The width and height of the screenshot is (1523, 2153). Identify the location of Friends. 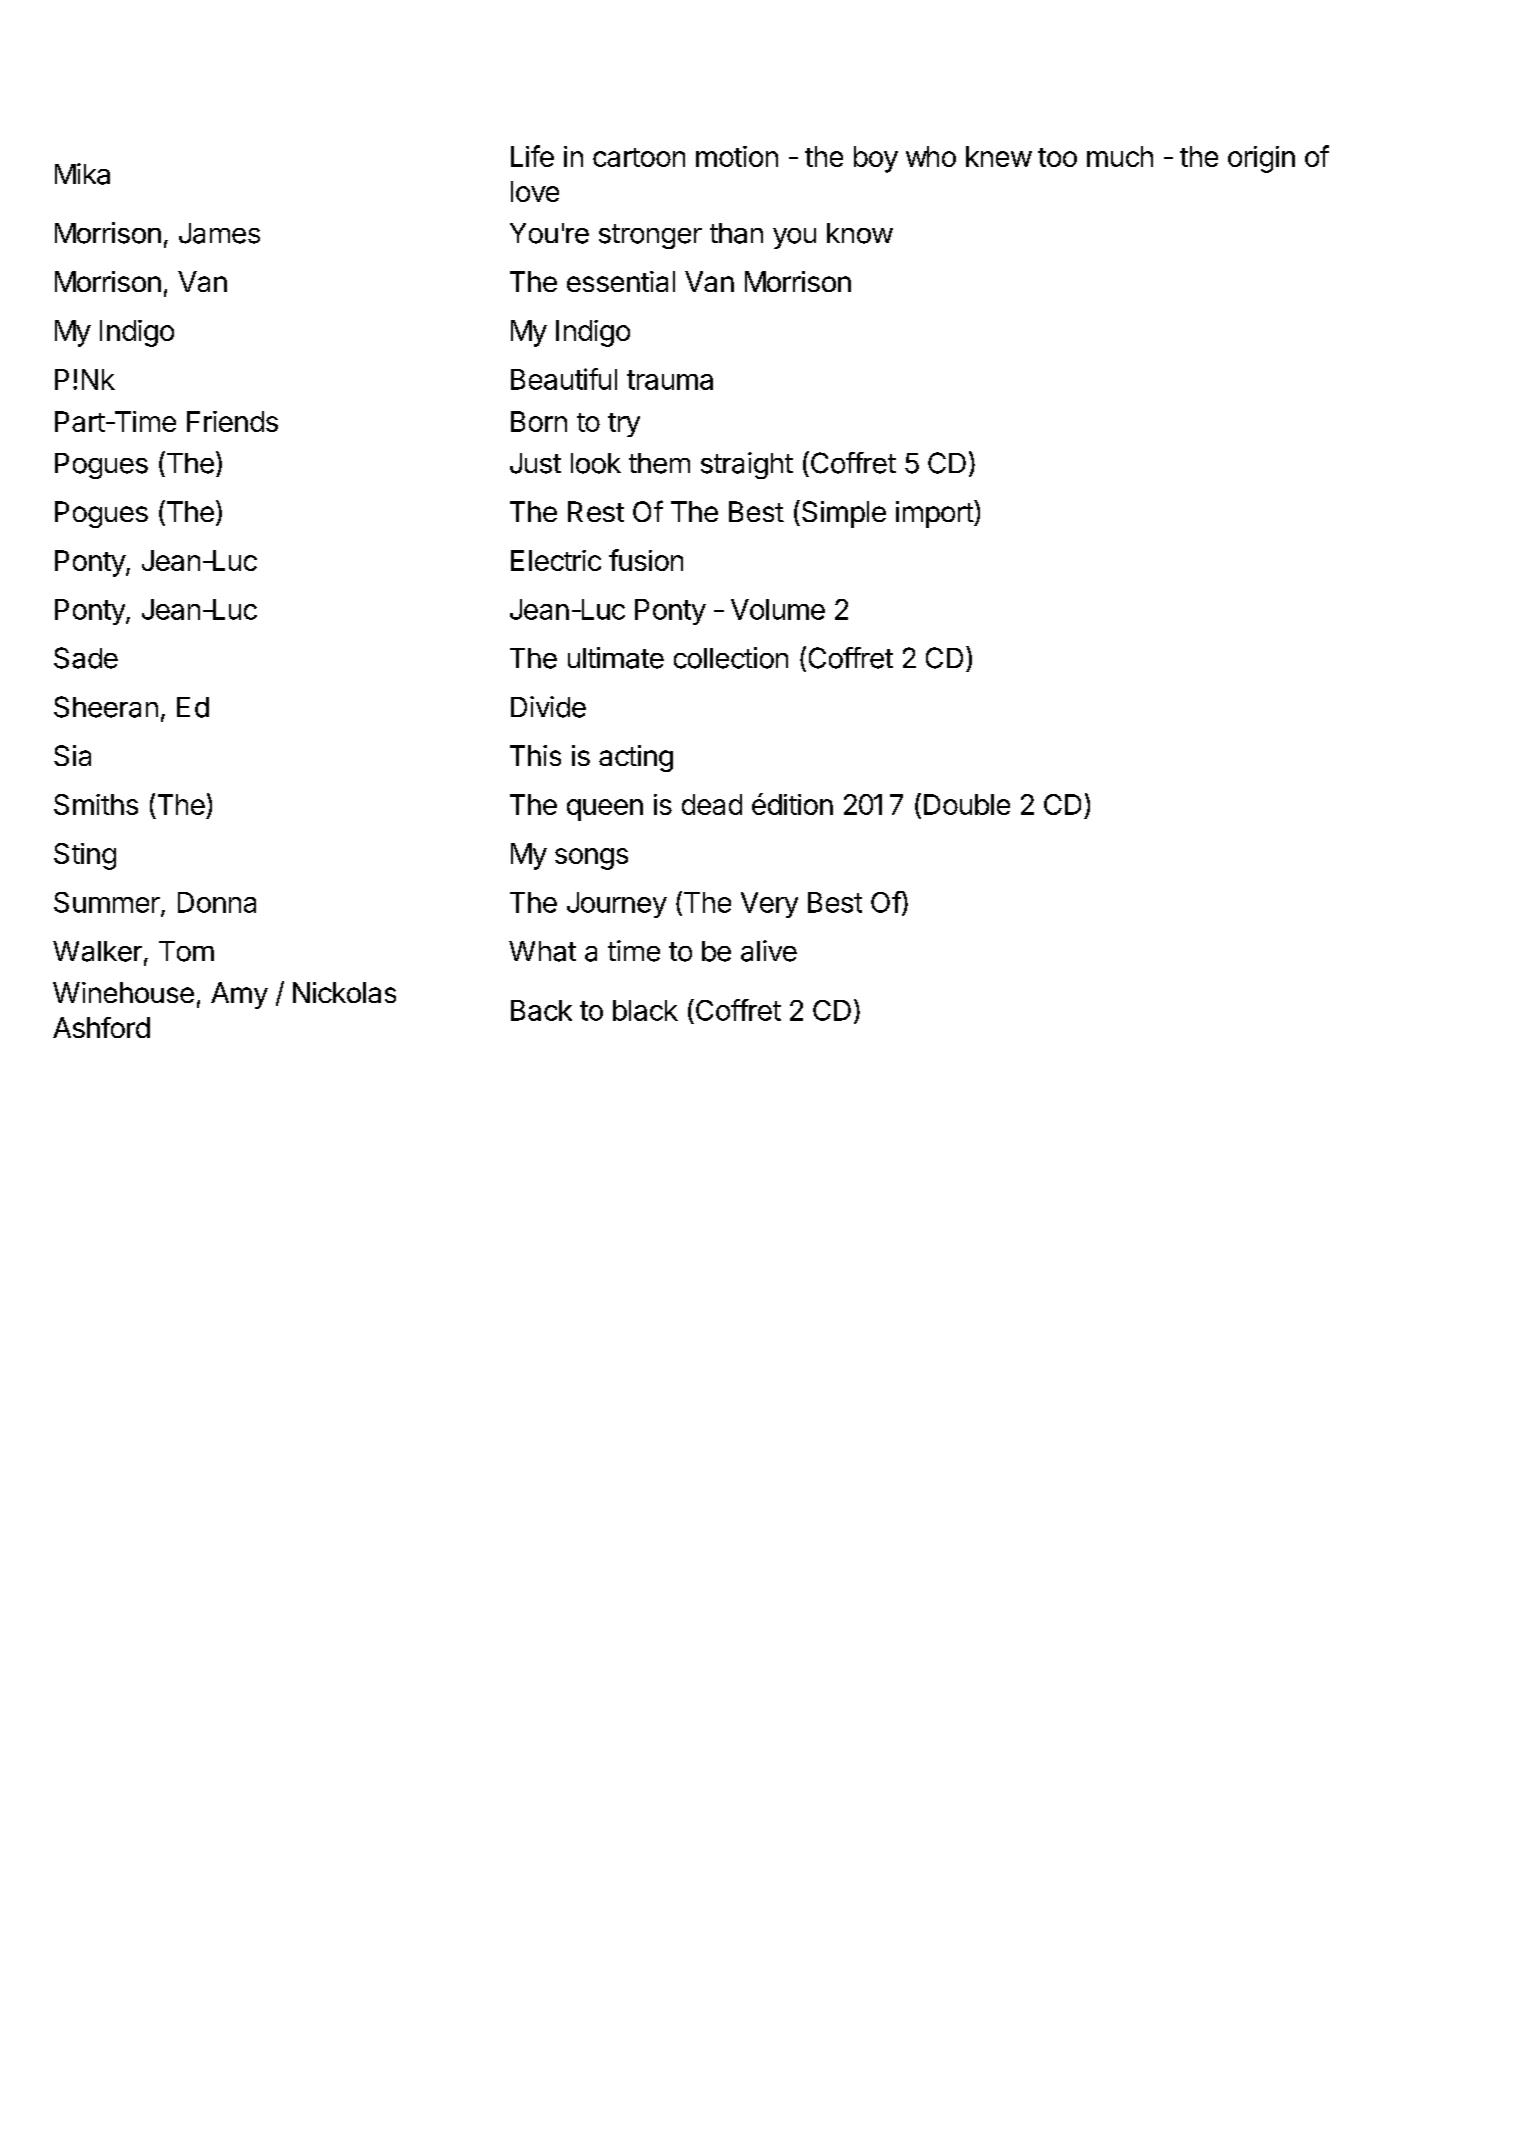
(232, 421).
